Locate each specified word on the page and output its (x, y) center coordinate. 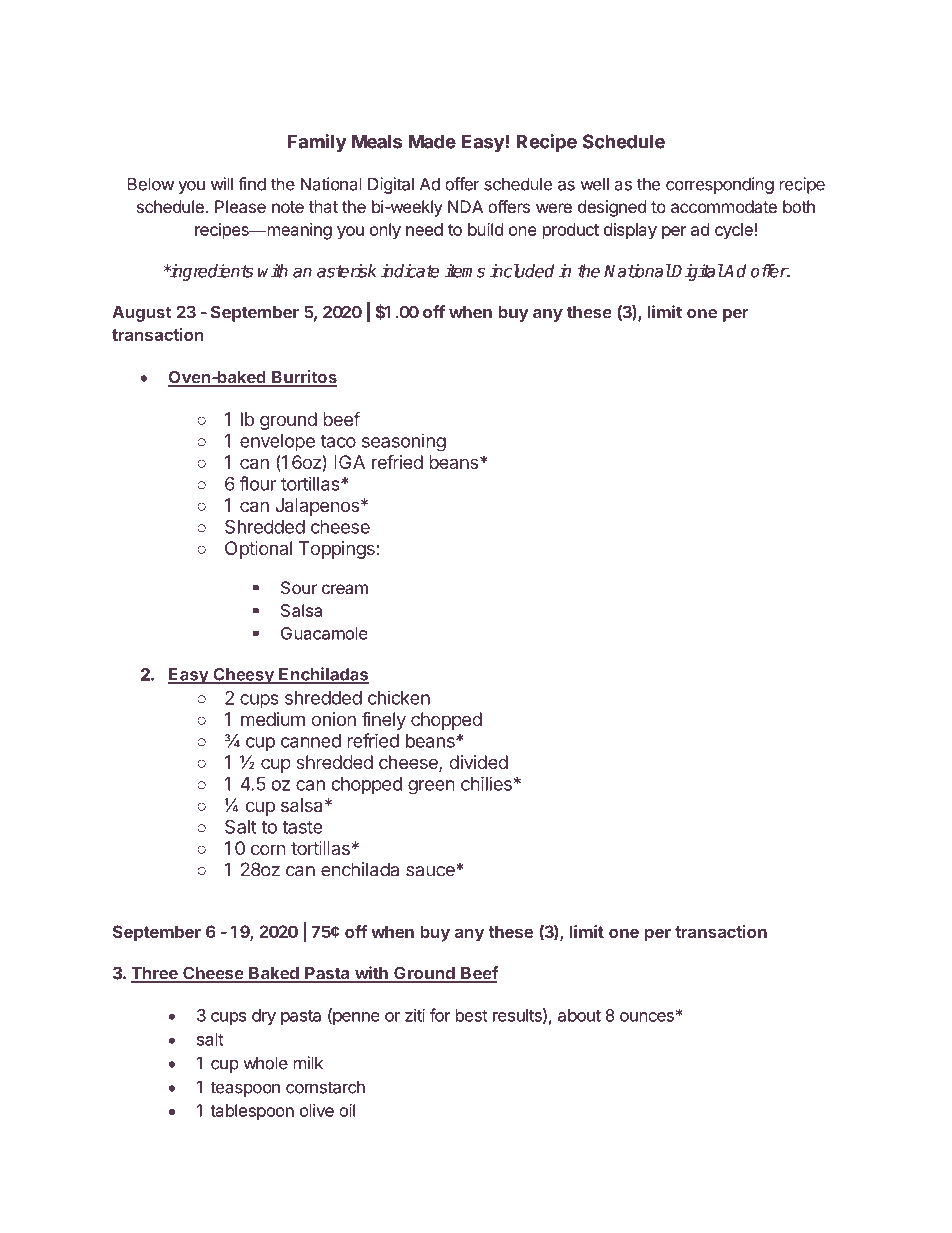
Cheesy (243, 676)
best (472, 1015)
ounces (647, 1017)
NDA (465, 206)
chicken (399, 697)
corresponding (720, 185)
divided (479, 762)
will (222, 184)
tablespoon (252, 1112)
